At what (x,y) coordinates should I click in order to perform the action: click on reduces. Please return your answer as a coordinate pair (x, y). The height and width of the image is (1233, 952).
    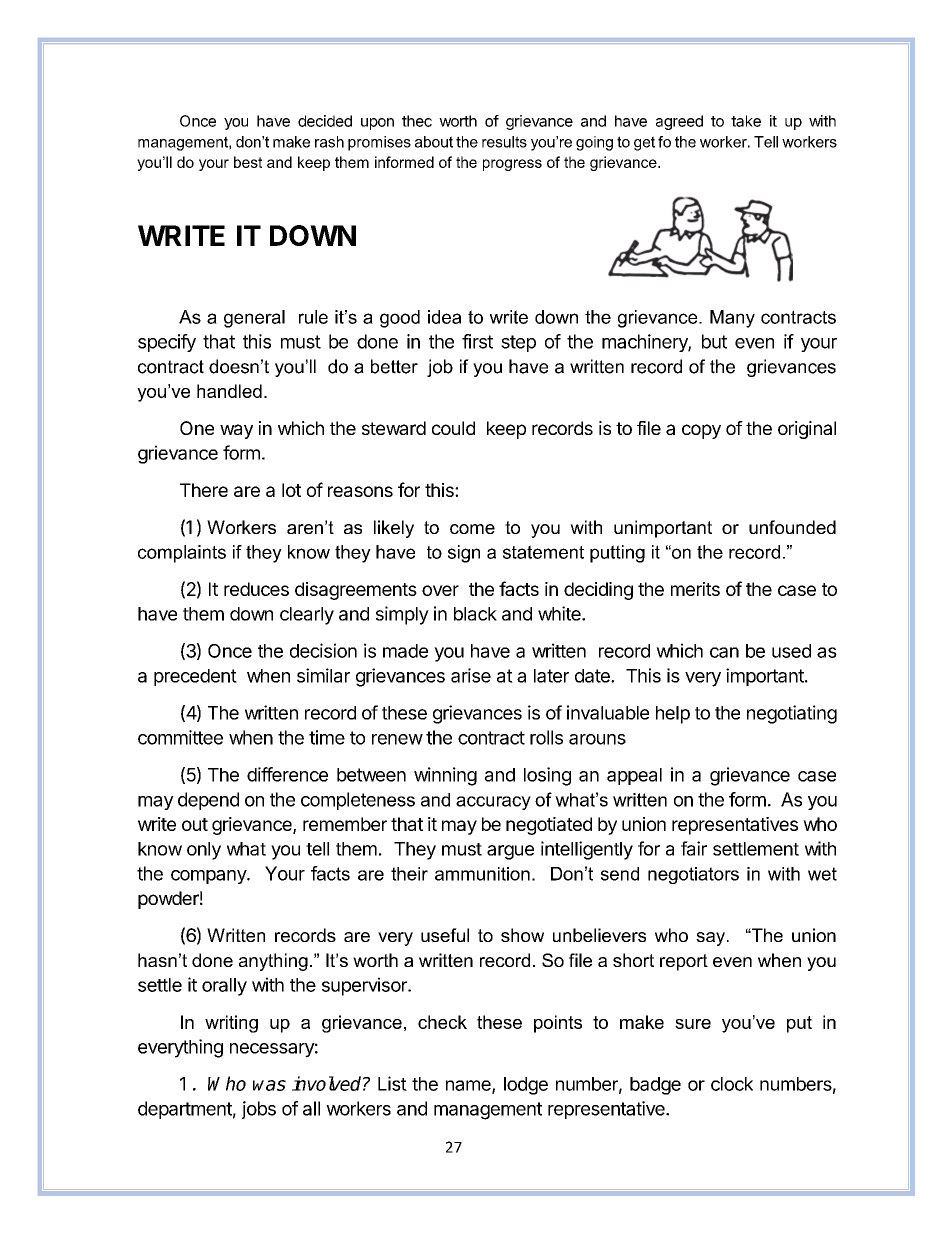
    Looking at the image, I should click on (256, 589).
